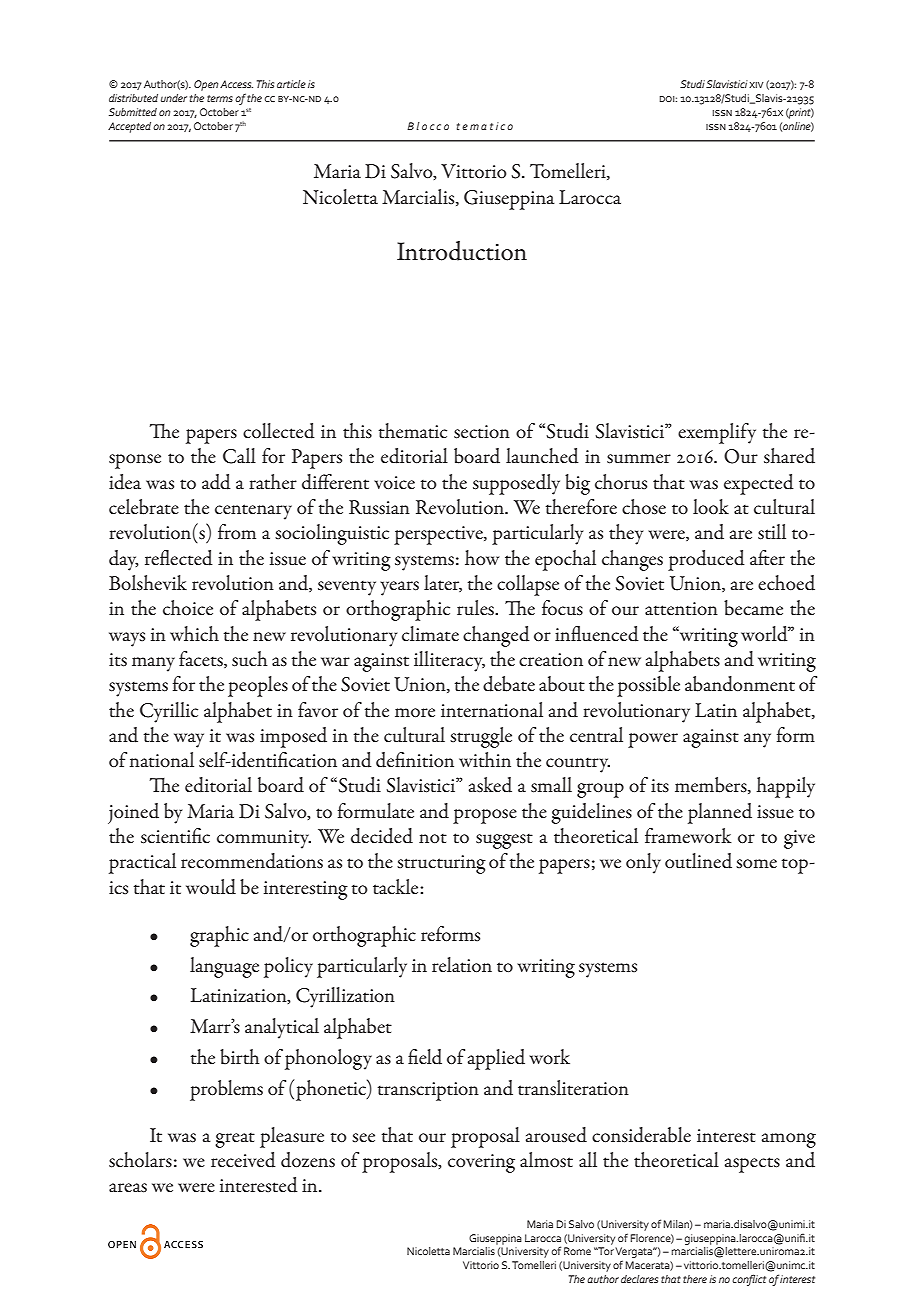 This screenshot has height=1305, width=924. I want to click on xiv, so click(756, 85).
